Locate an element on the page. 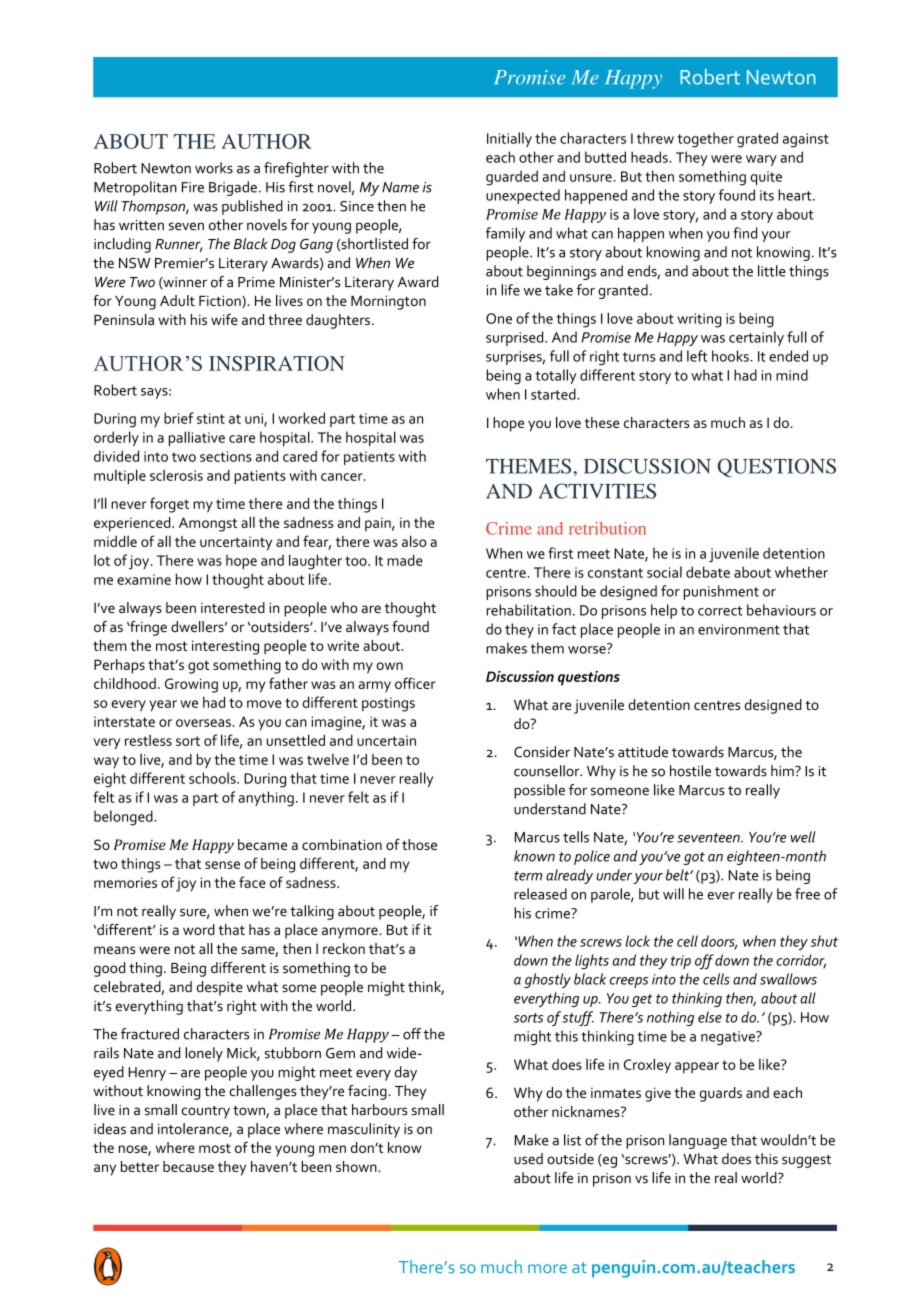 Image resolution: width=924 pixels, height=1308 pixels. word is located at coordinates (199, 929).
